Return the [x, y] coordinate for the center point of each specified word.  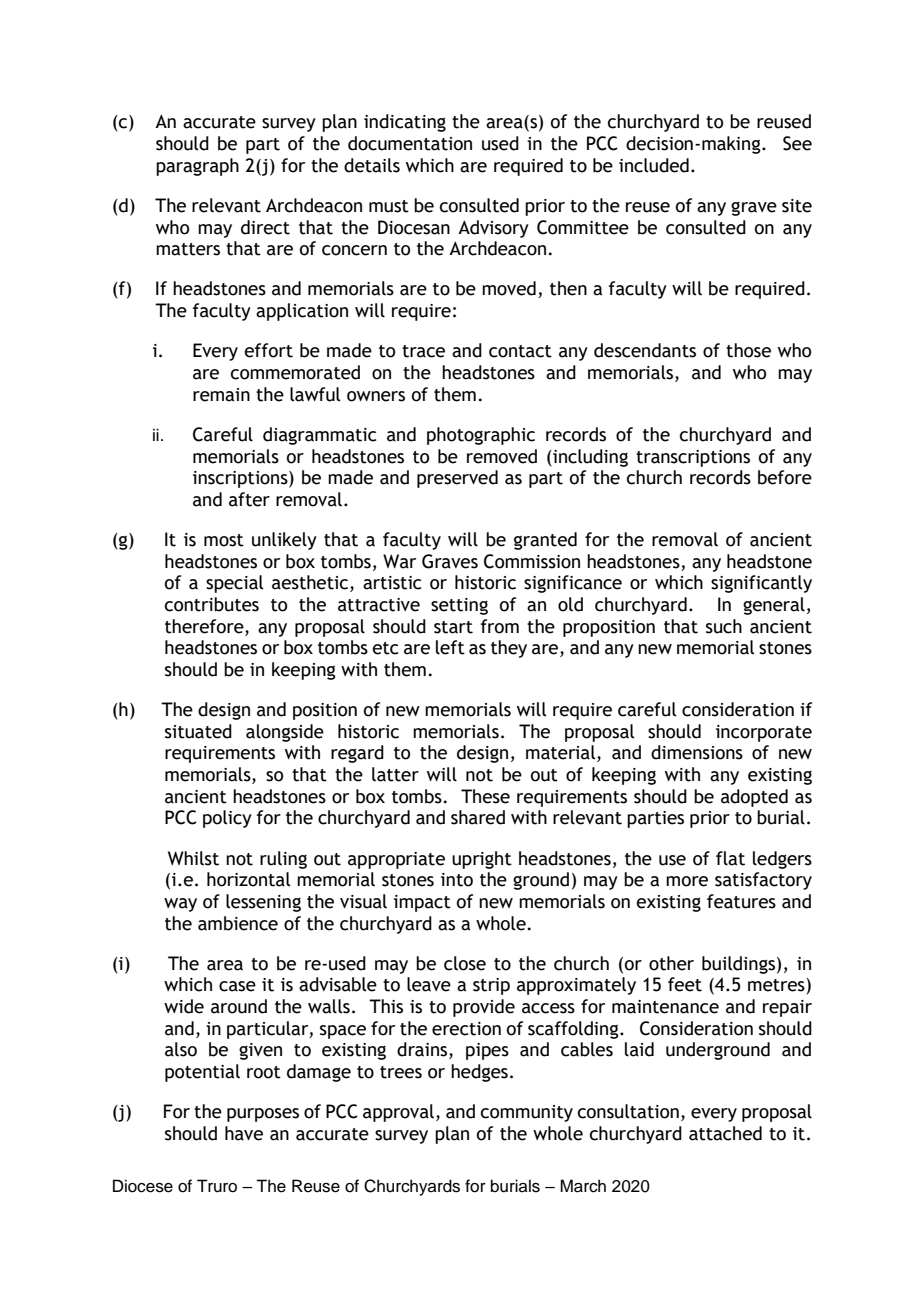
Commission [532, 561]
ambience [238, 923]
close [465, 963]
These [485, 796]
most [224, 540]
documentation [410, 143]
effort [269, 350]
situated [198, 731]
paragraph [197, 167]
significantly [761, 584]
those [748, 350]
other [671, 963]
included [654, 165]
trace [423, 351]
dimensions [697, 752]
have [244, 1133]
